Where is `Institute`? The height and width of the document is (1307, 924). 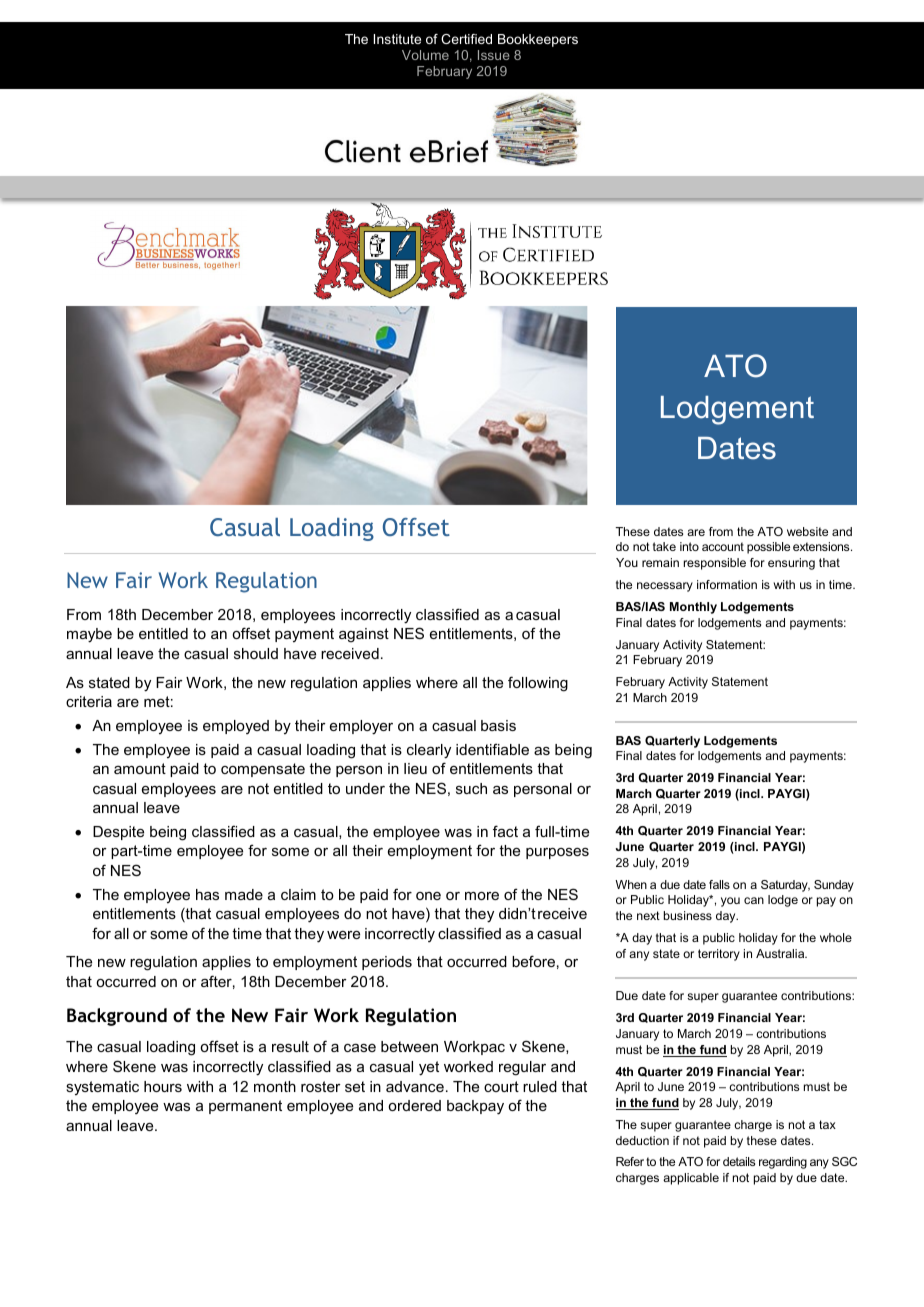
Institute is located at coordinates (397, 39).
